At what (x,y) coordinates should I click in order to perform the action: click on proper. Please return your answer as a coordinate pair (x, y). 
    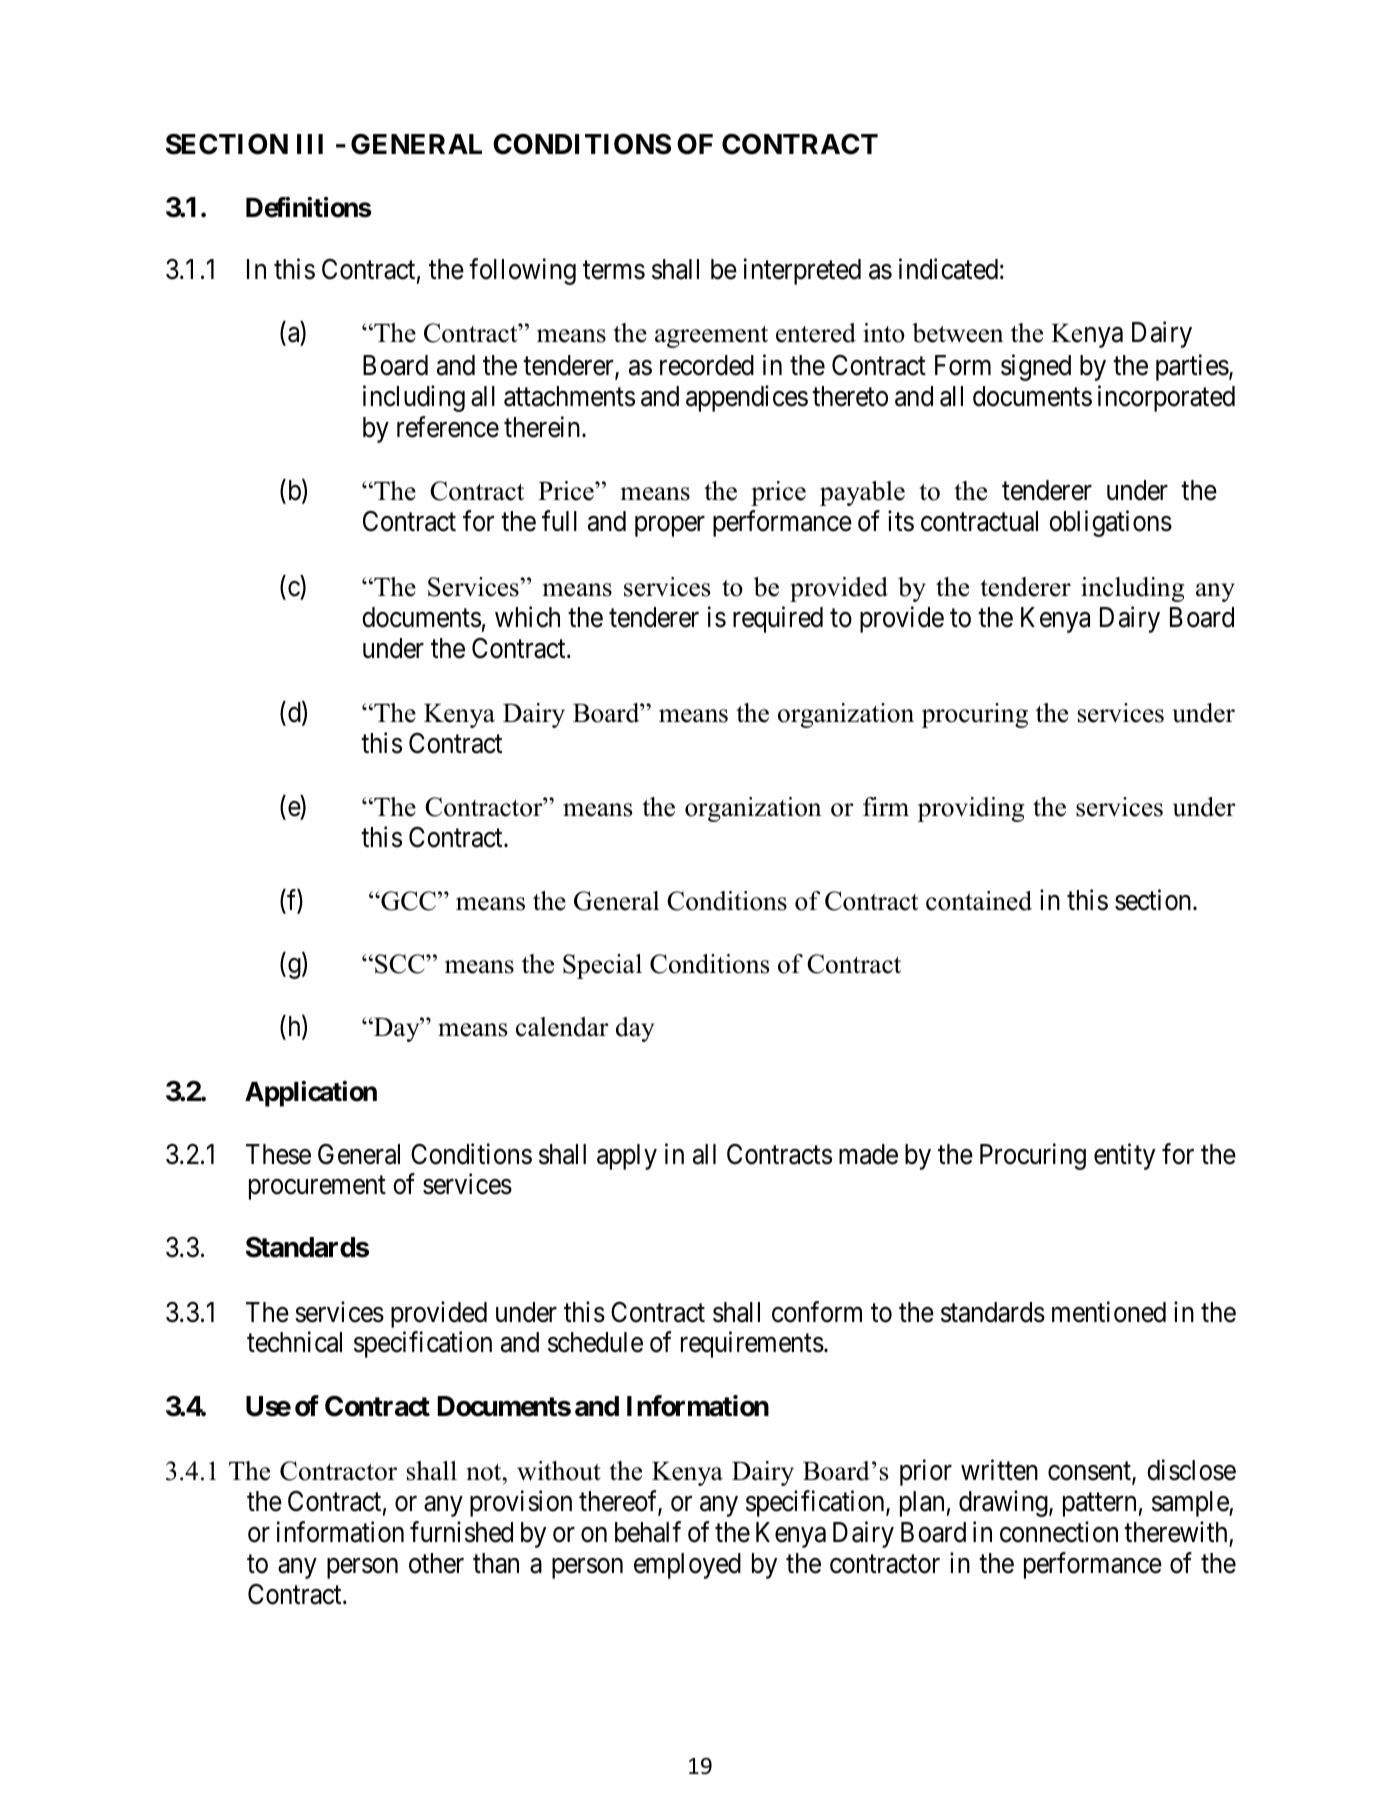
    Looking at the image, I should click on (670, 527).
